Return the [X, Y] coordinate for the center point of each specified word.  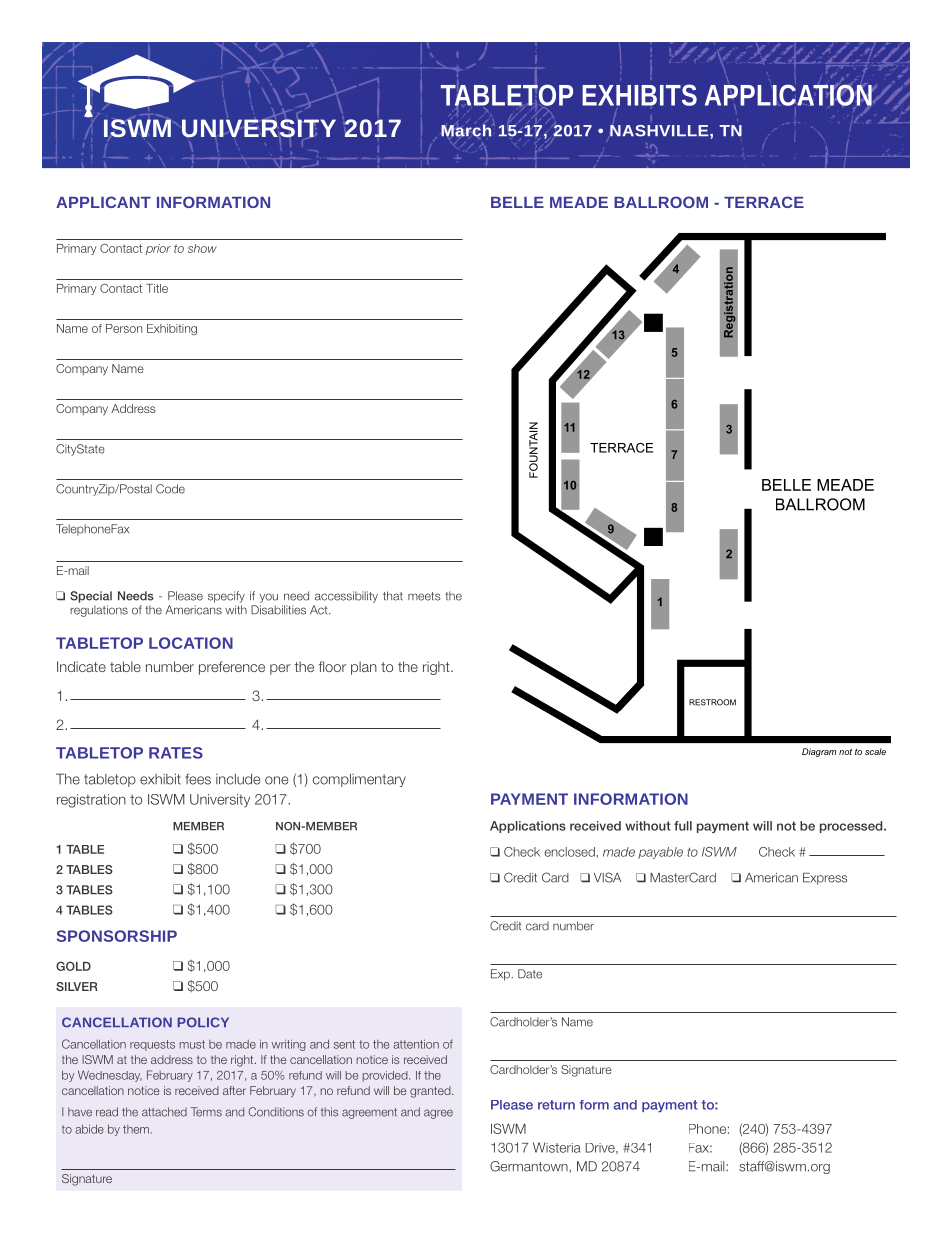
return [556, 1105]
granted [431, 1092]
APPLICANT [103, 202]
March [467, 131]
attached [164, 1112]
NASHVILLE [659, 131]
